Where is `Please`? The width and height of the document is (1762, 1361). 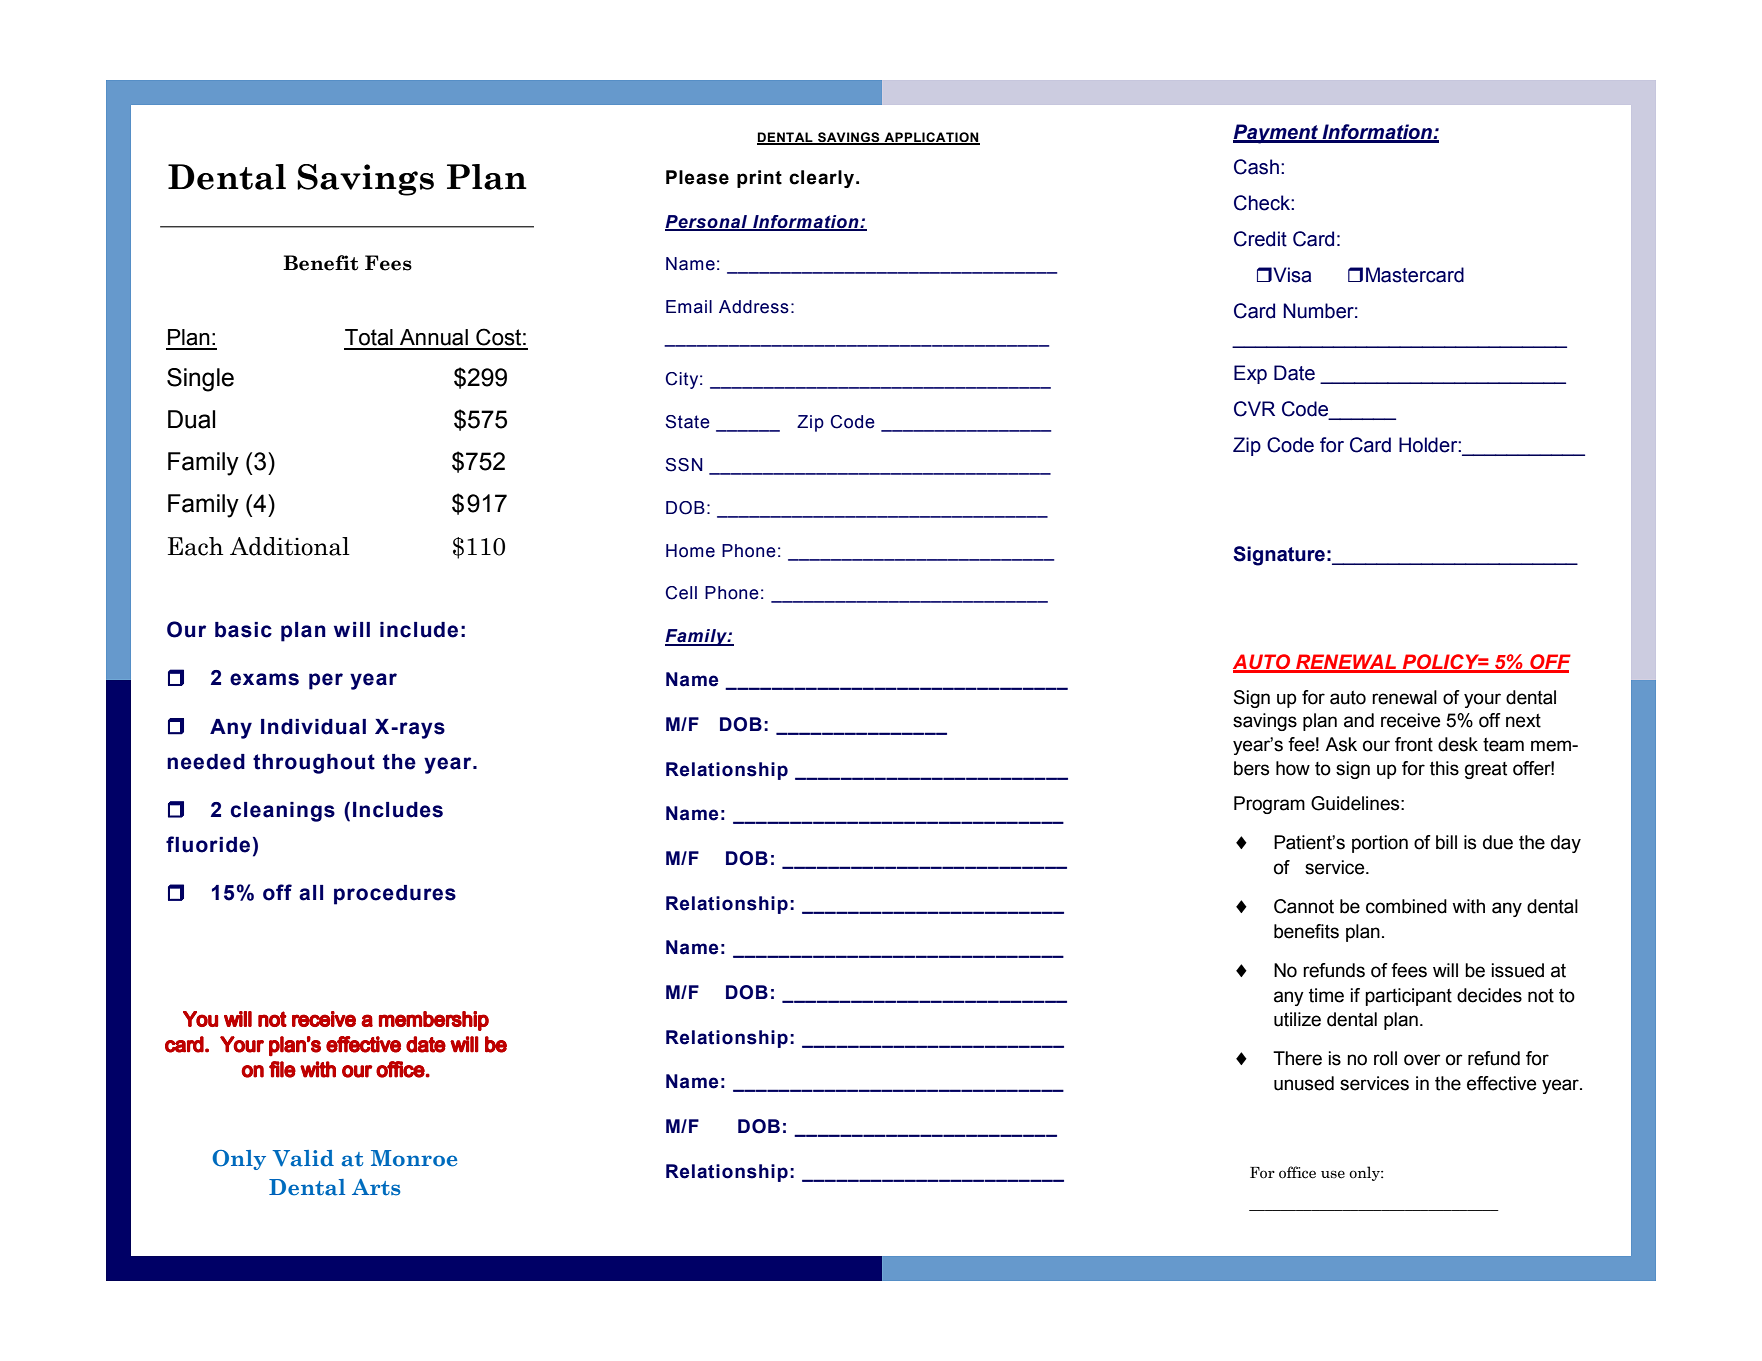
Please is located at coordinates (697, 177).
